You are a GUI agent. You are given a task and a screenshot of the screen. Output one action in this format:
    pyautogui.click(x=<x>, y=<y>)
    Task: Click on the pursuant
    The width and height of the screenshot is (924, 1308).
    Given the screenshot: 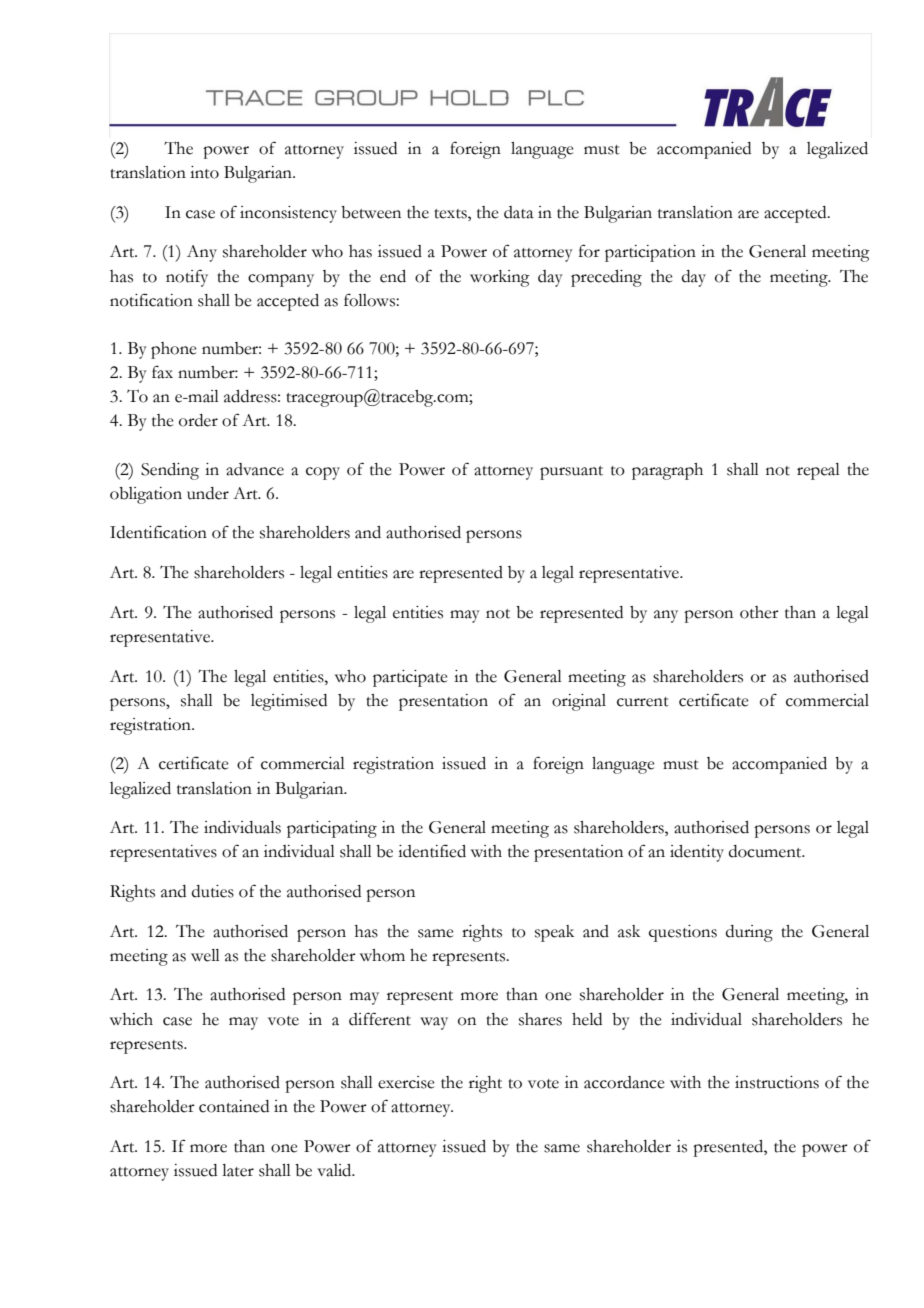 What is the action you would take?
    pyautogui.click(x=571, y=473)
